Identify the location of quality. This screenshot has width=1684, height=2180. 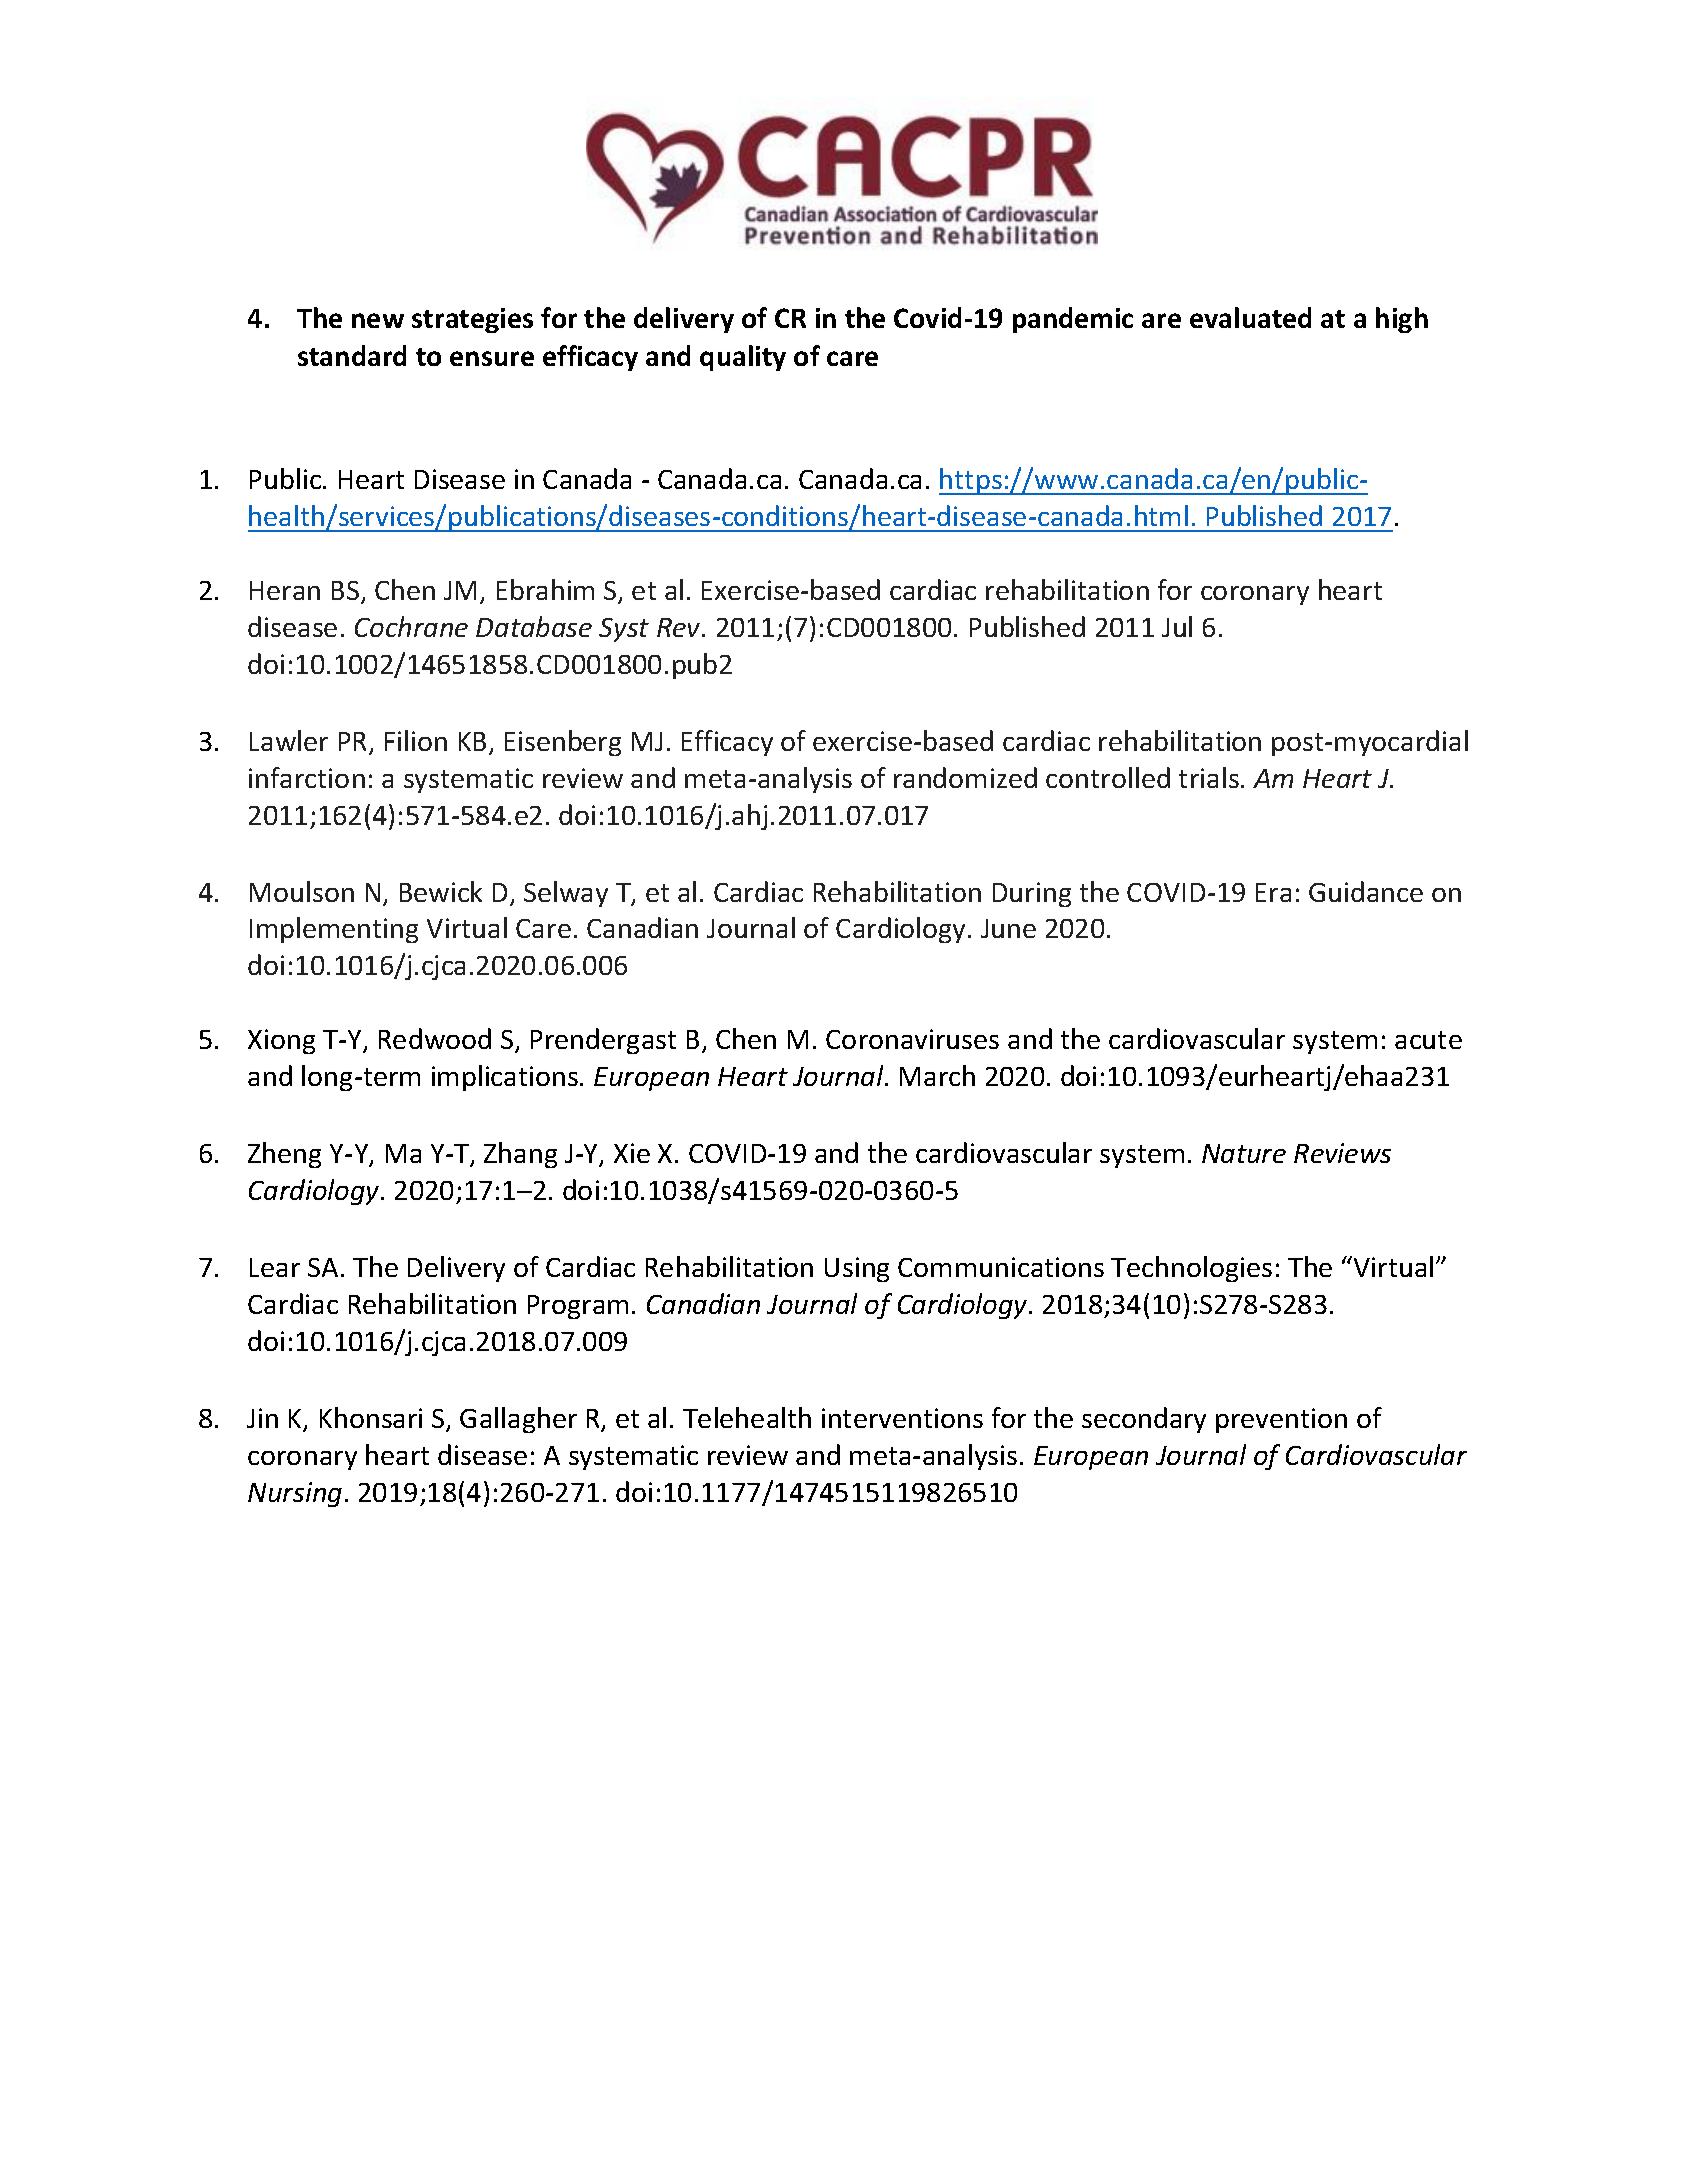
(743, 358).
